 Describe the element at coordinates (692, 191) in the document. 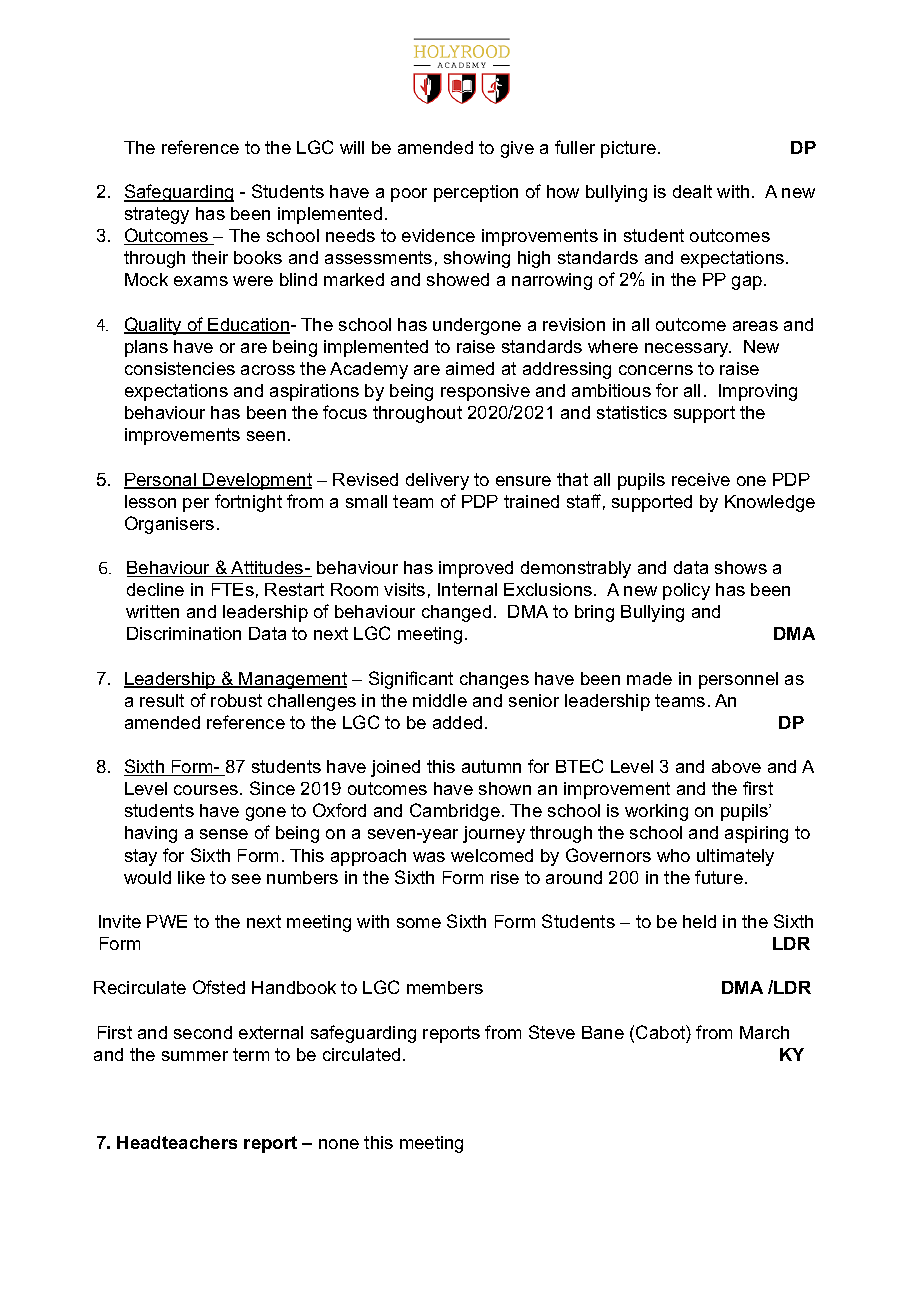

I see `dealt` at that location.
